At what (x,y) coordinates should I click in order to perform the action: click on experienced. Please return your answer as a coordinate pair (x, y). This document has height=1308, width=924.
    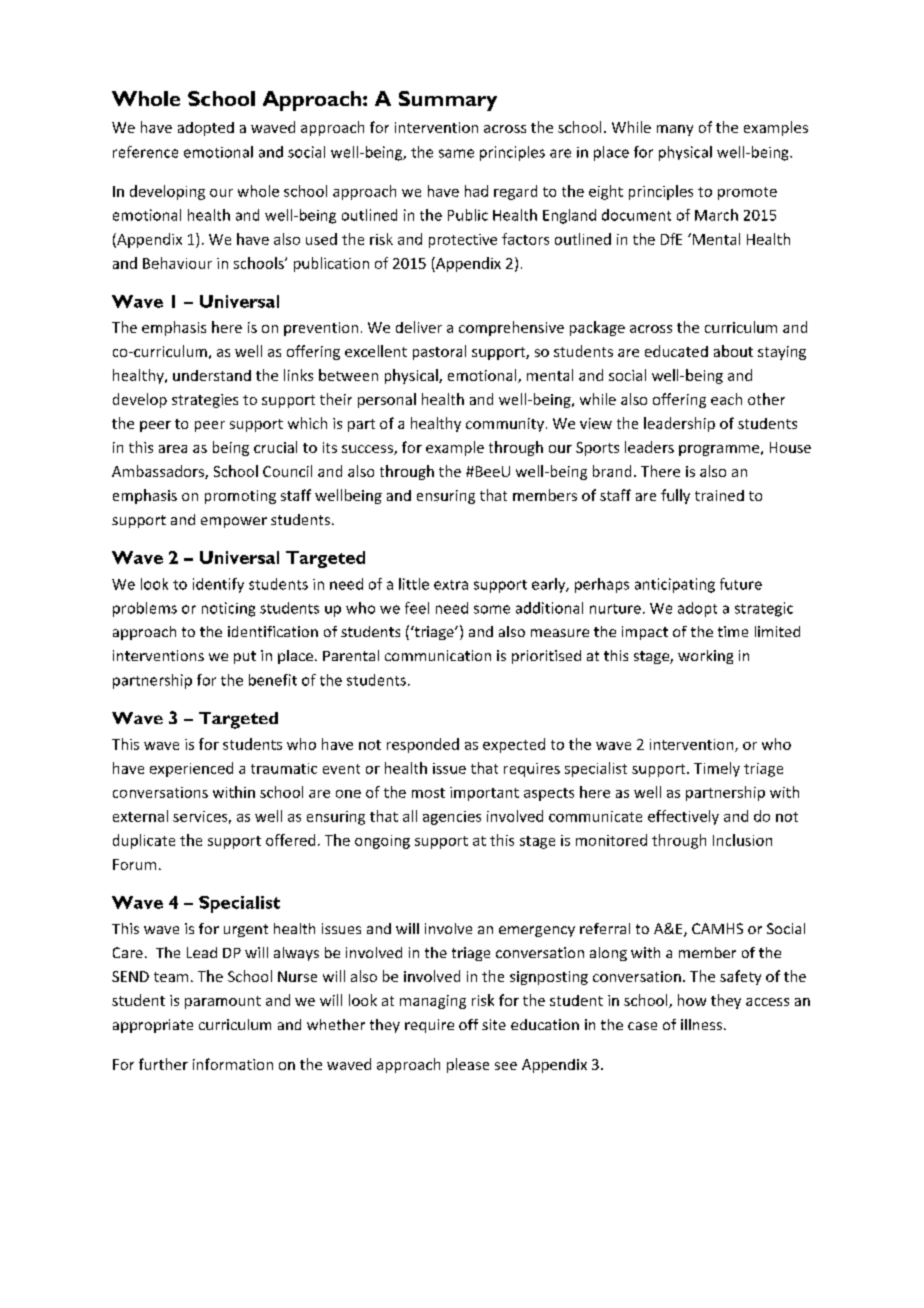
    Looking at the image, I should click on (191, 769).
